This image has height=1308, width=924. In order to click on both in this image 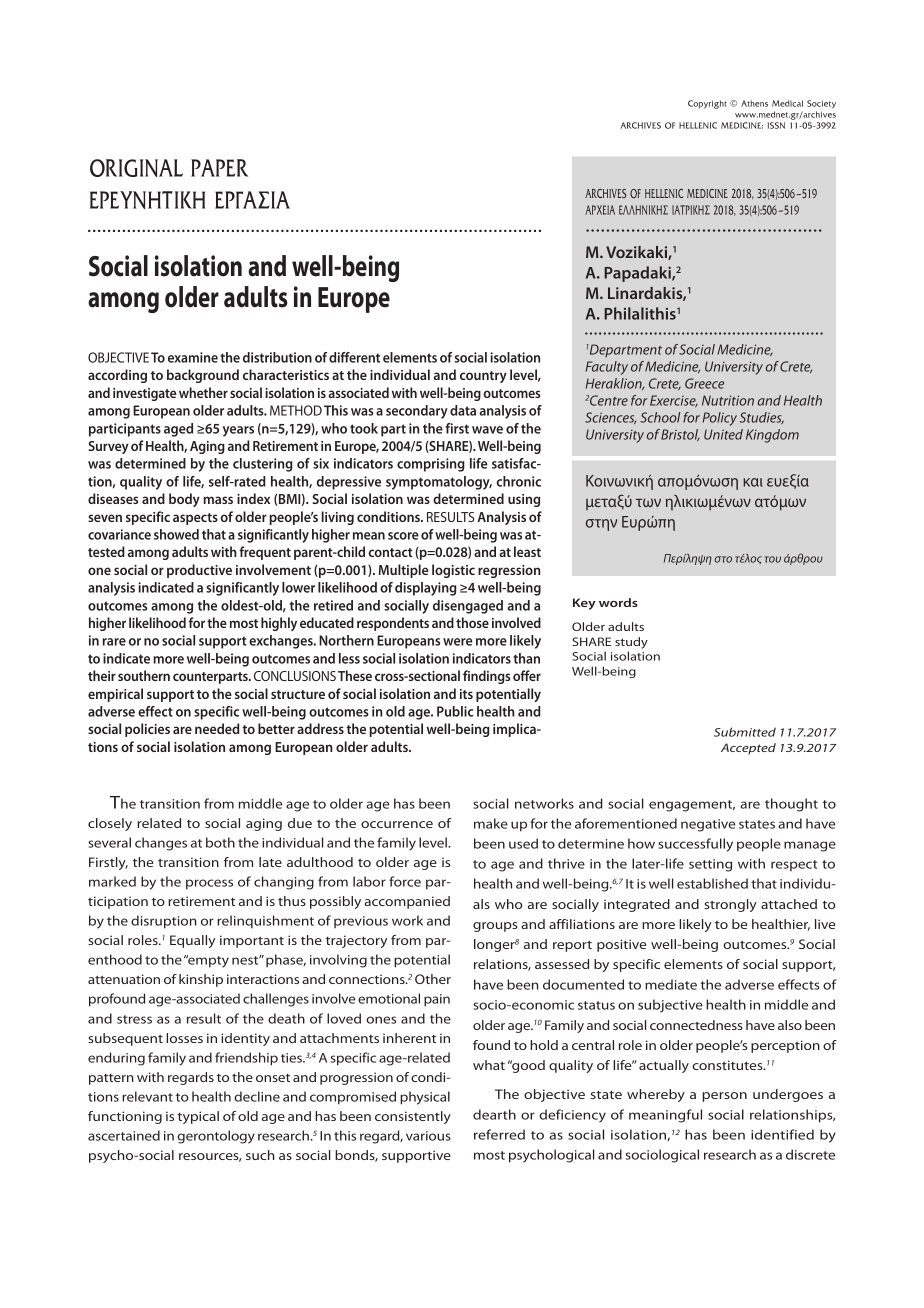, I will do `click(220, 842)`.
